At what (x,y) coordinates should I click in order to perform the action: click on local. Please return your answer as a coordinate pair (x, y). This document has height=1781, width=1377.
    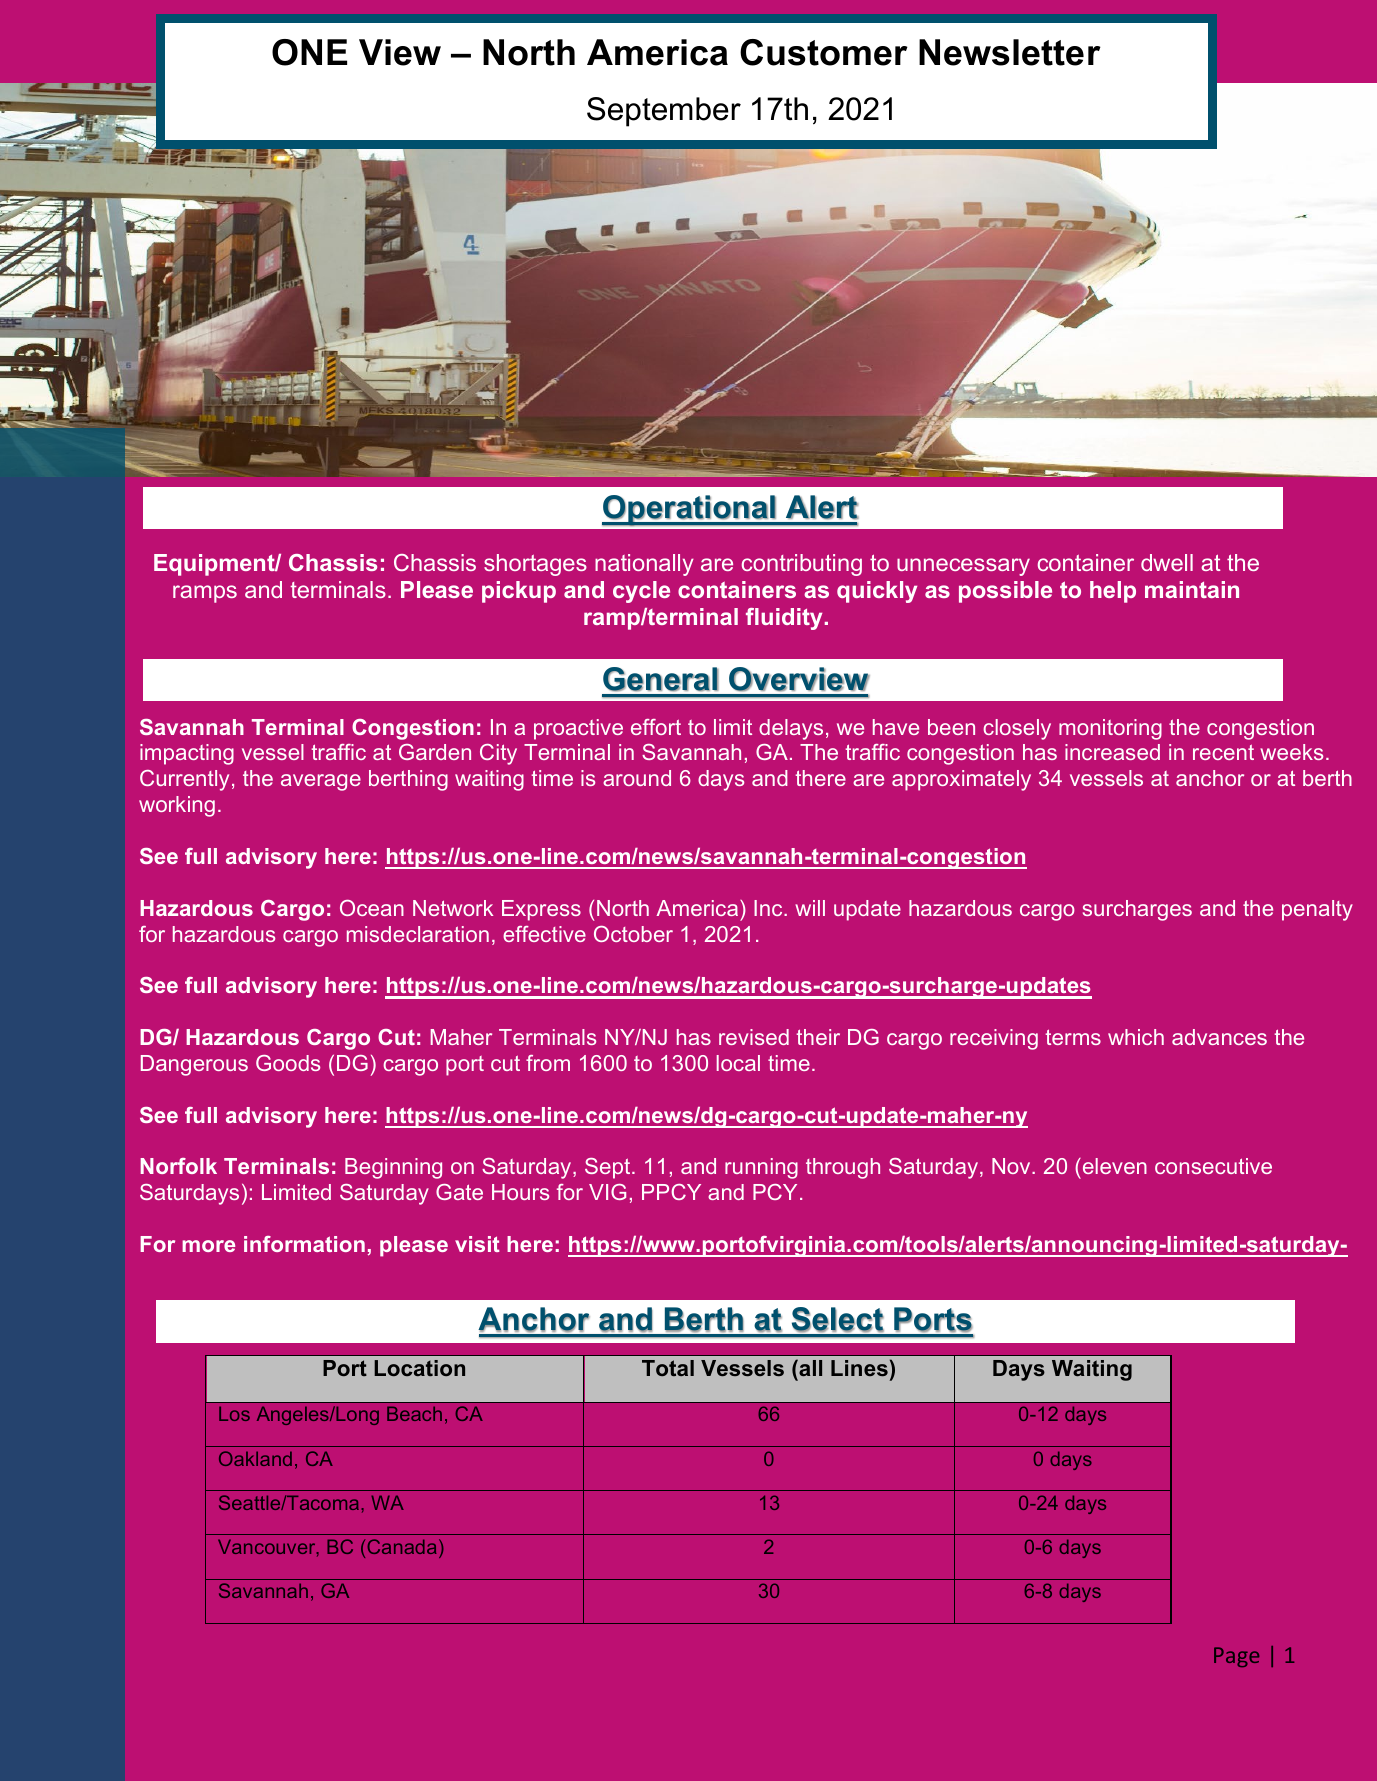
    Looking at the image, I should click on (738, 1063).
